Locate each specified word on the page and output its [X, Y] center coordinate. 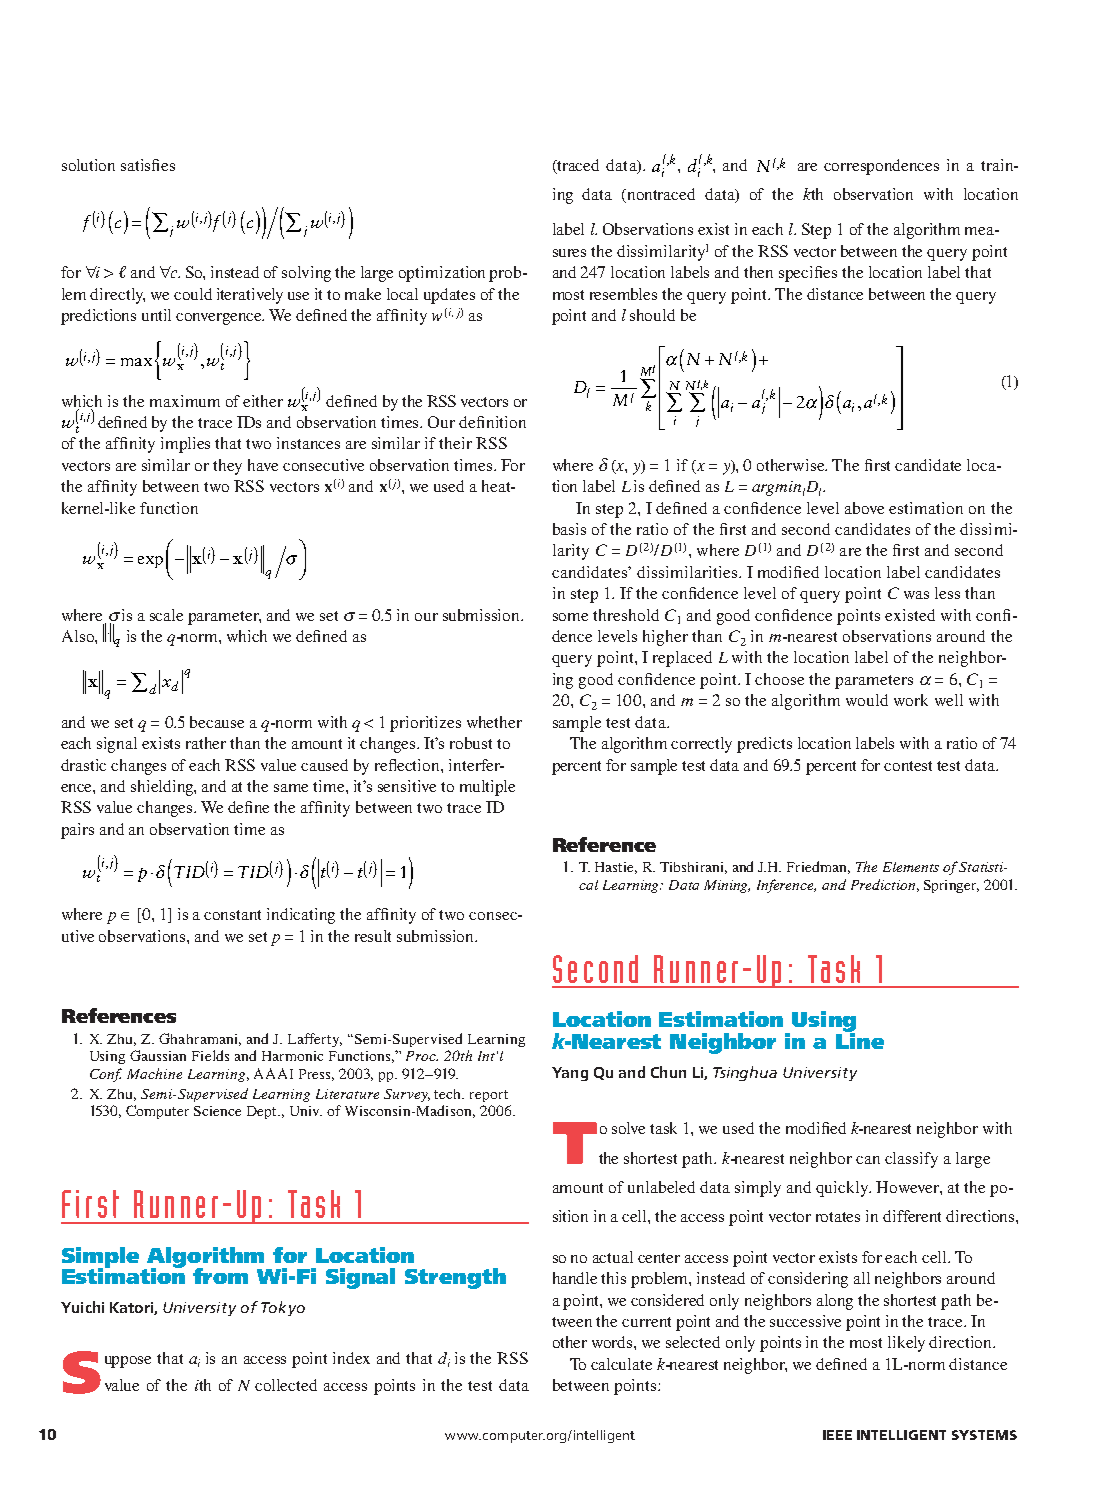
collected [286, 1385]
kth [813, 194]
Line [860, 1039]
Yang [570, 1074]
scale [166, 615]
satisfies [148, 165]
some [570, 617]
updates [449, 296]
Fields [210, 1055]
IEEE [837, 1435]
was [916, 595]
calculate [621, 1364]
